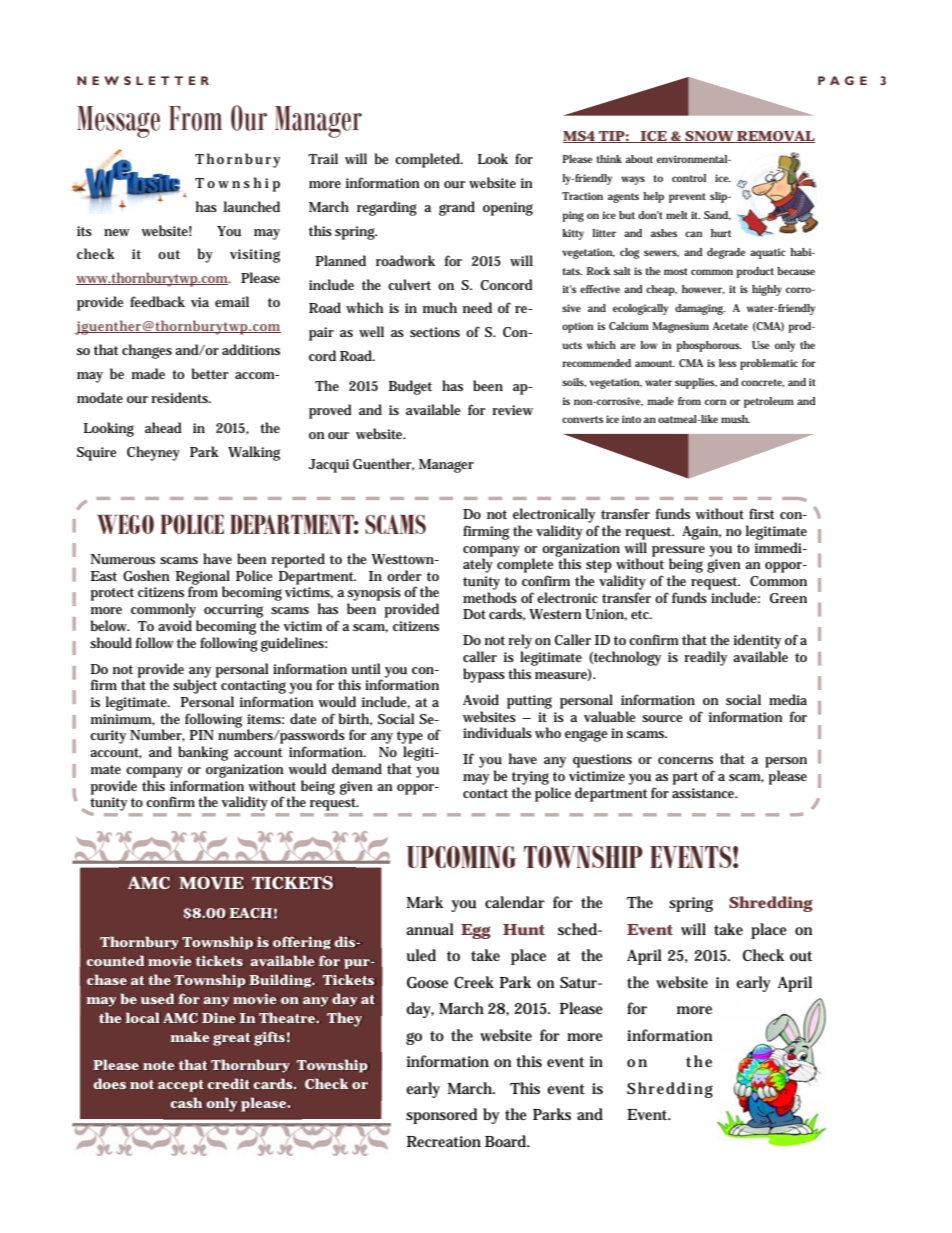 The height and width of the screenshot is (1233, 952). What do you see at coordinates (788, 598) in the screenshot?
I see `Green` at bounding box center [788, 598].
